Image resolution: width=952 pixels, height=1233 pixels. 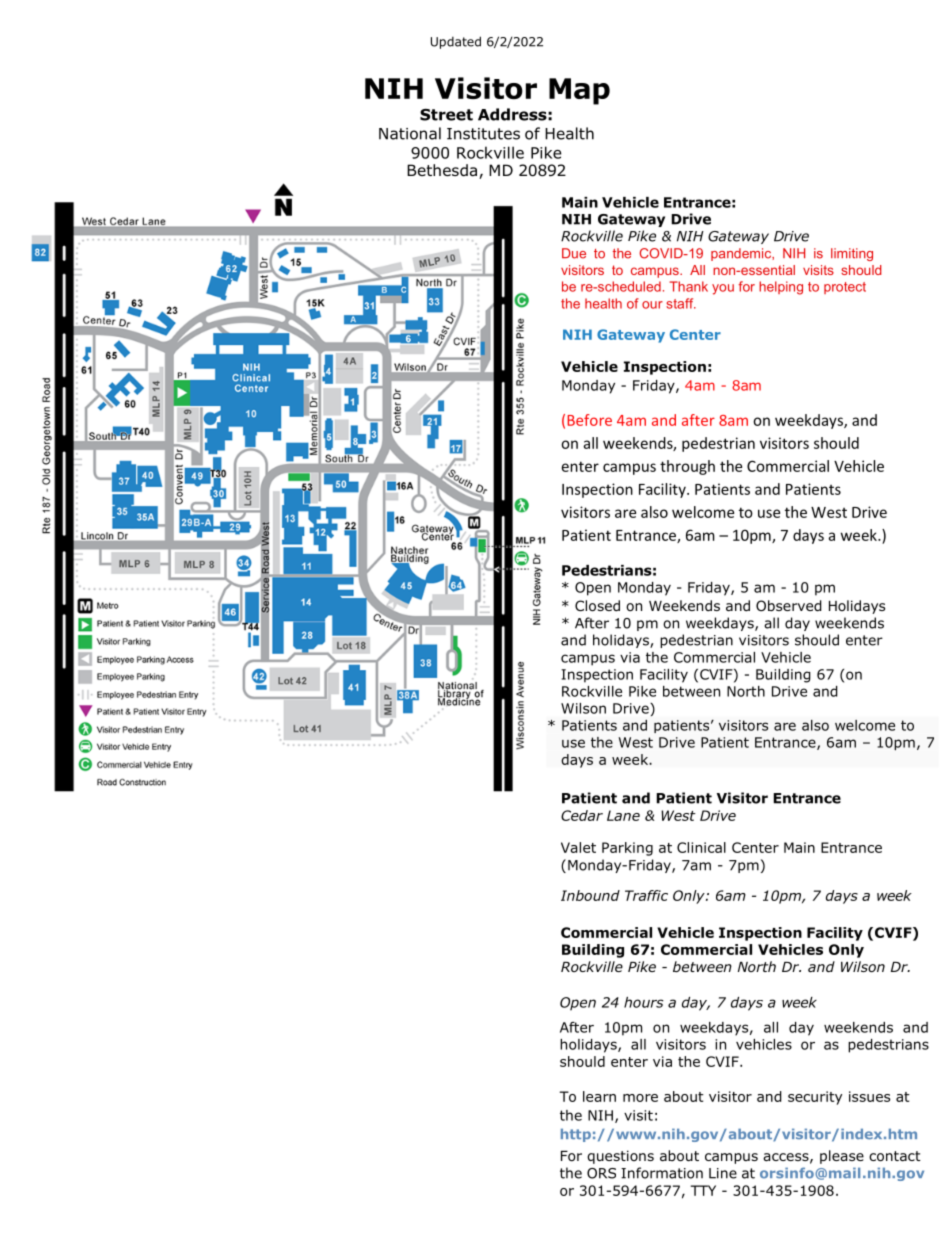 What do you see at coordinates (845, 288) in the document?
I see `protect` at bounding box center [845, 288].
